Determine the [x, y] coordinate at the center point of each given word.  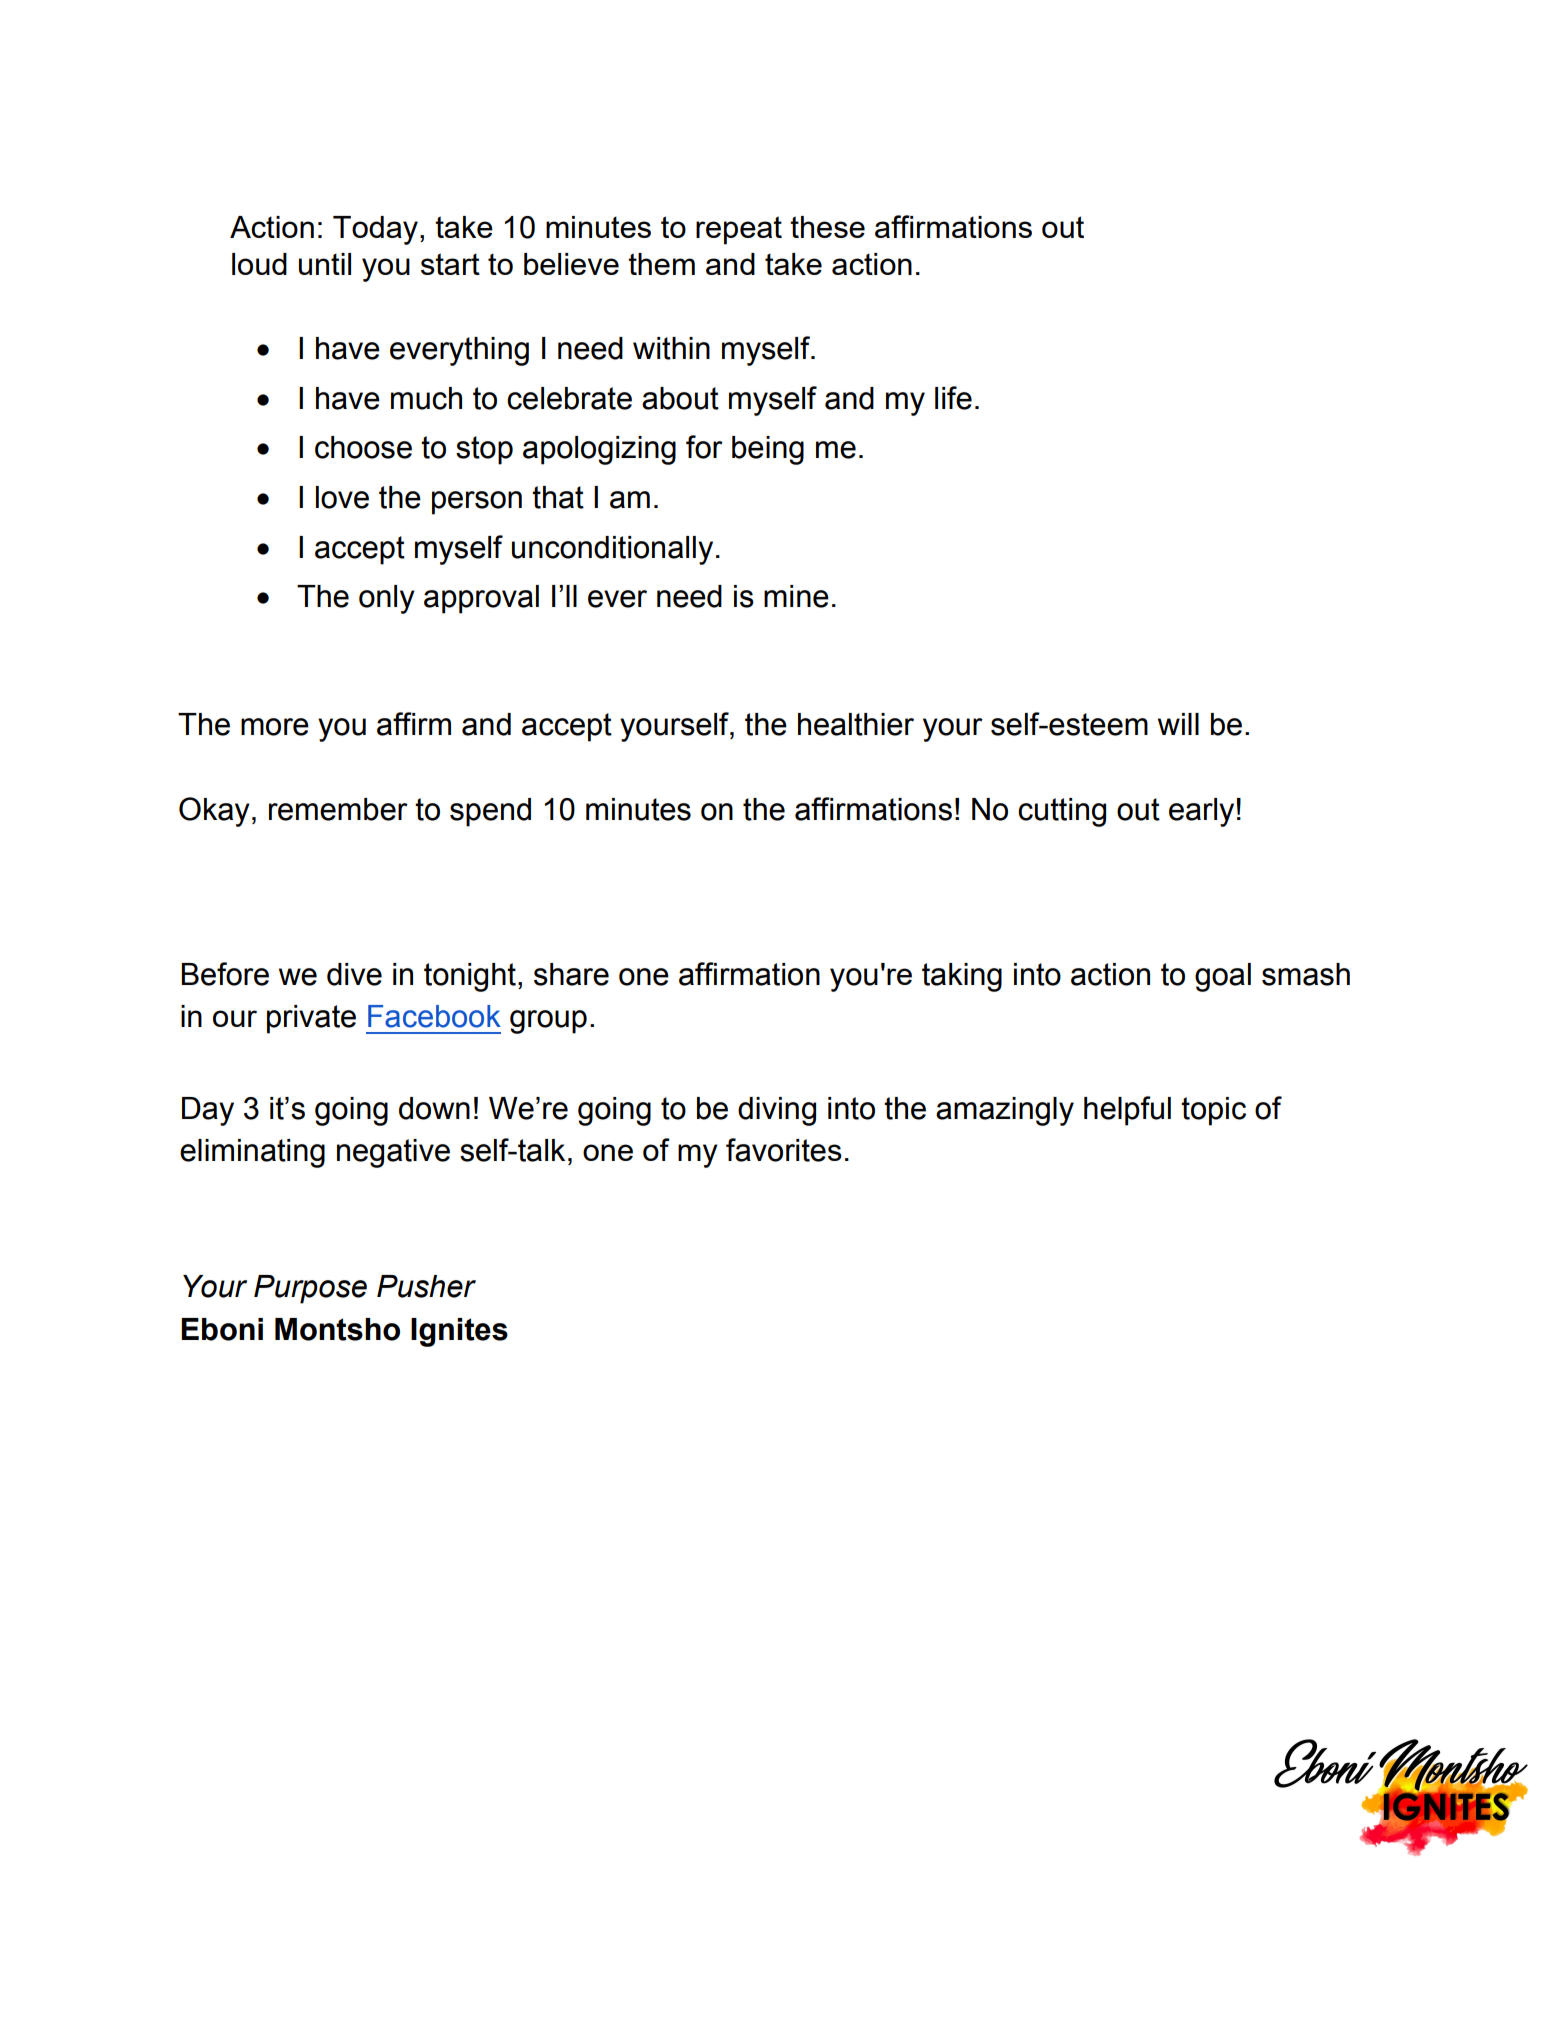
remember [338, 809]
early [1201, 812]
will [1178, 724]
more [275, 727]
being [768, 450]
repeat [739, 230]
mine [796, 596]
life [953, 398]
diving [777, 1111]
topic [1213, 1111]
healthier [856, 724]
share [571, 974]
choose [363, 447]
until [325, 264]
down [434, 1108]
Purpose [310, 1289]
